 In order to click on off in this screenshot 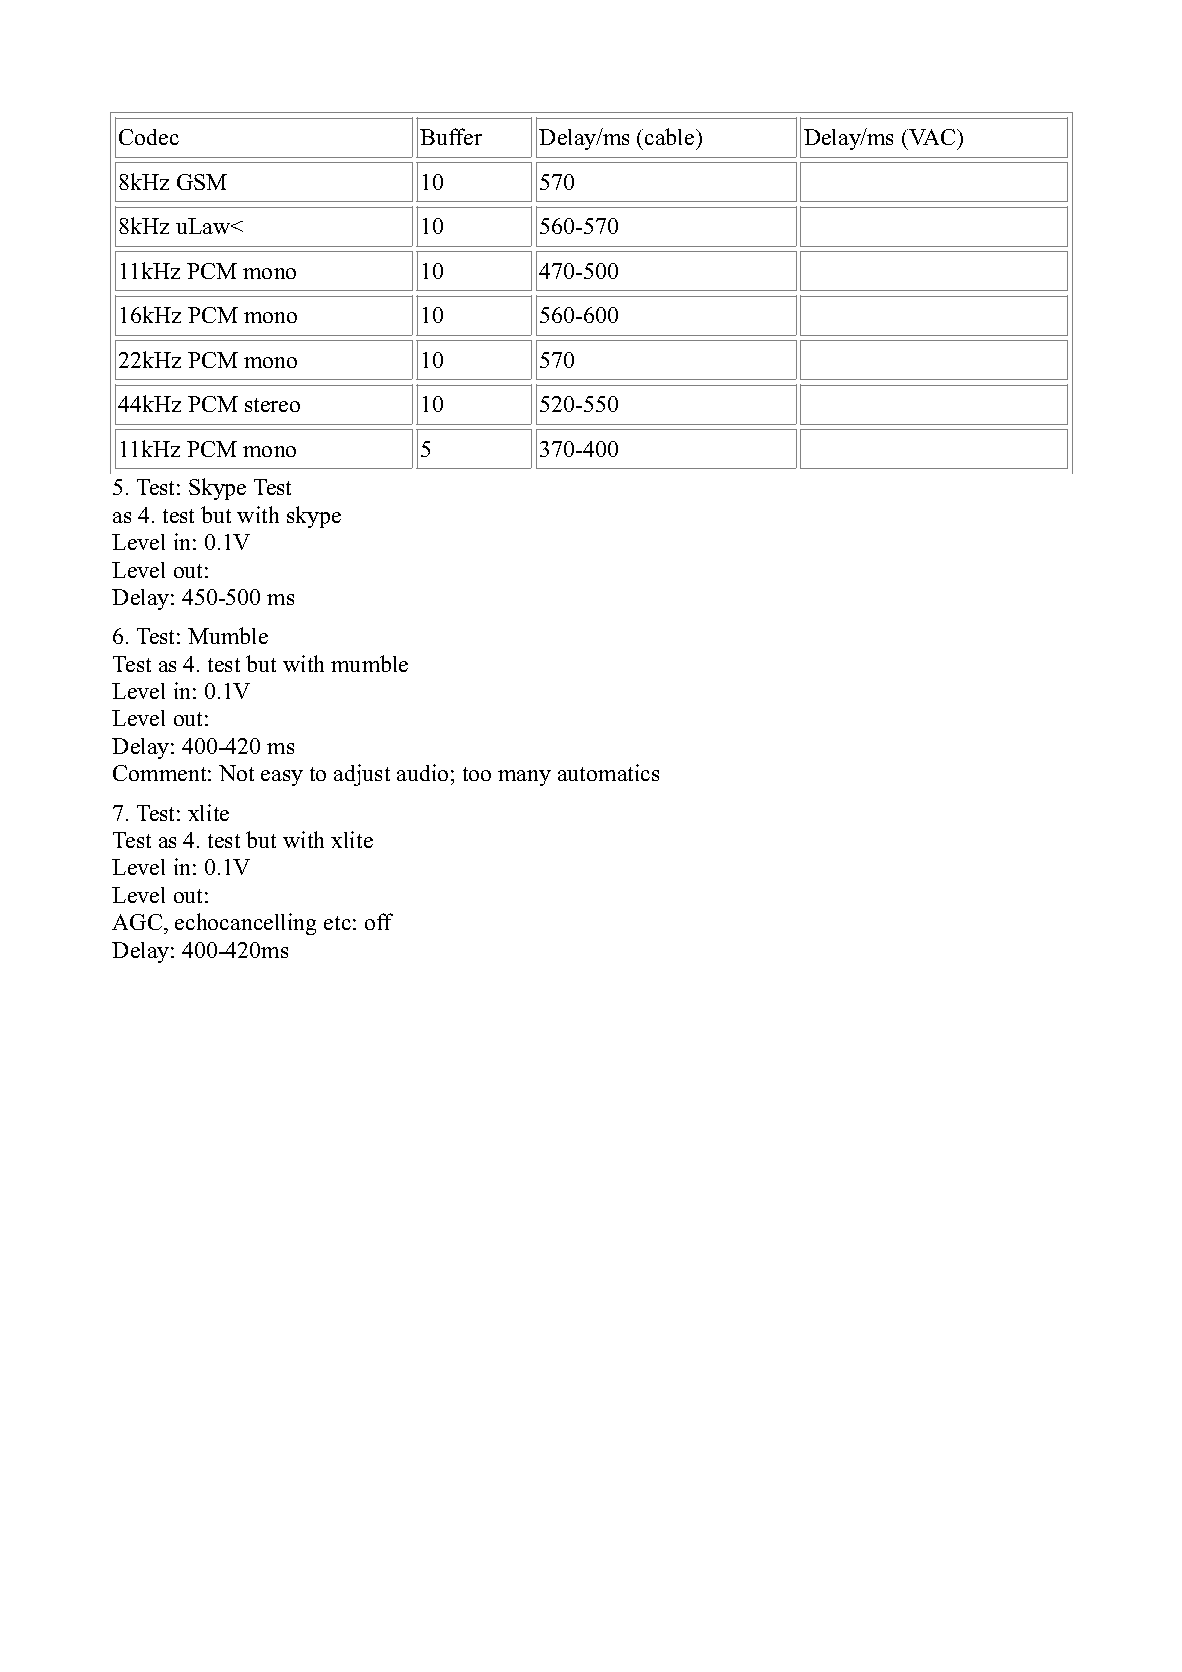, I will do `click(379, 921)`.
